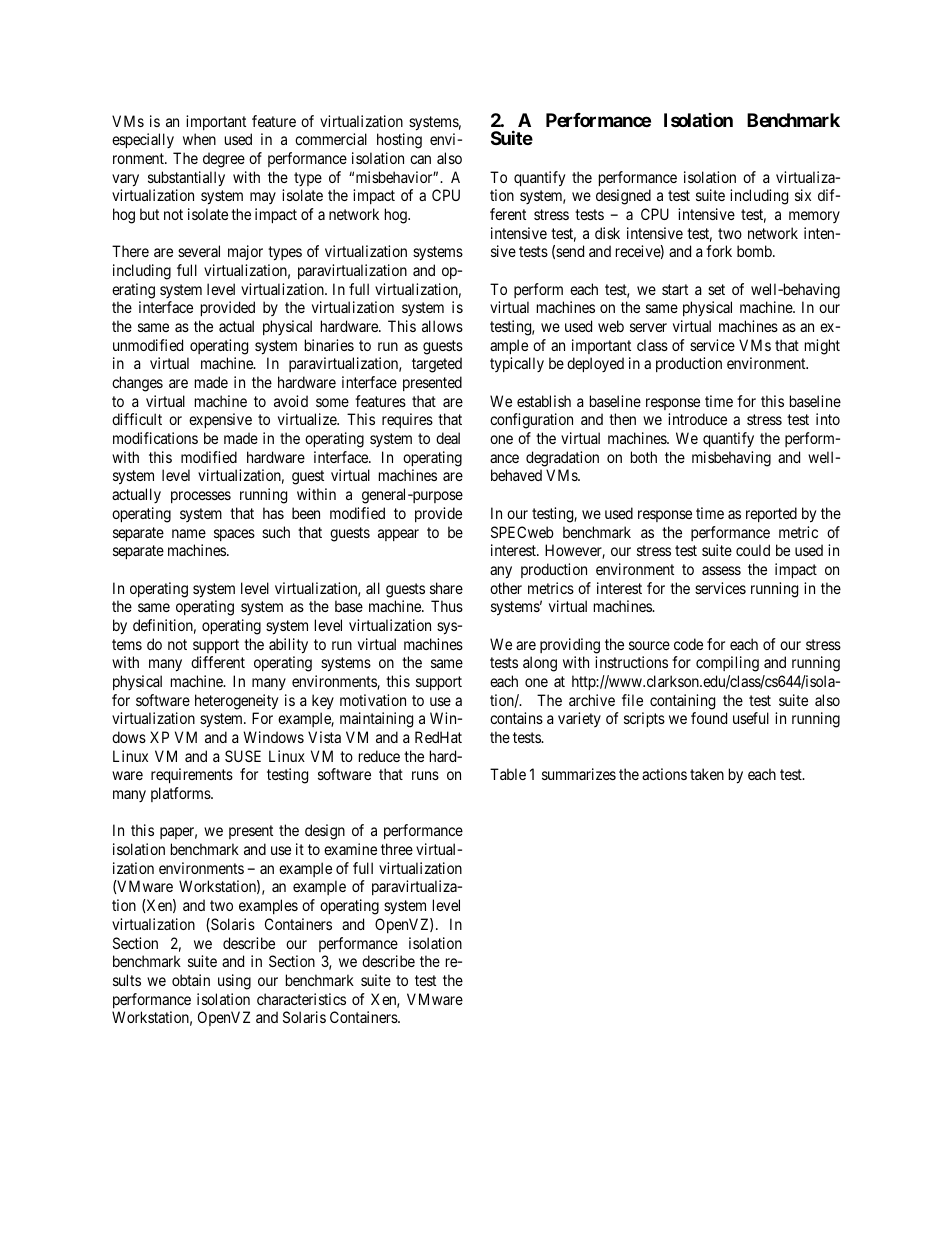 This page has width=952, height=1233. Describe the element at coordinates (446, 588) in the page. I see `share` at that location.
